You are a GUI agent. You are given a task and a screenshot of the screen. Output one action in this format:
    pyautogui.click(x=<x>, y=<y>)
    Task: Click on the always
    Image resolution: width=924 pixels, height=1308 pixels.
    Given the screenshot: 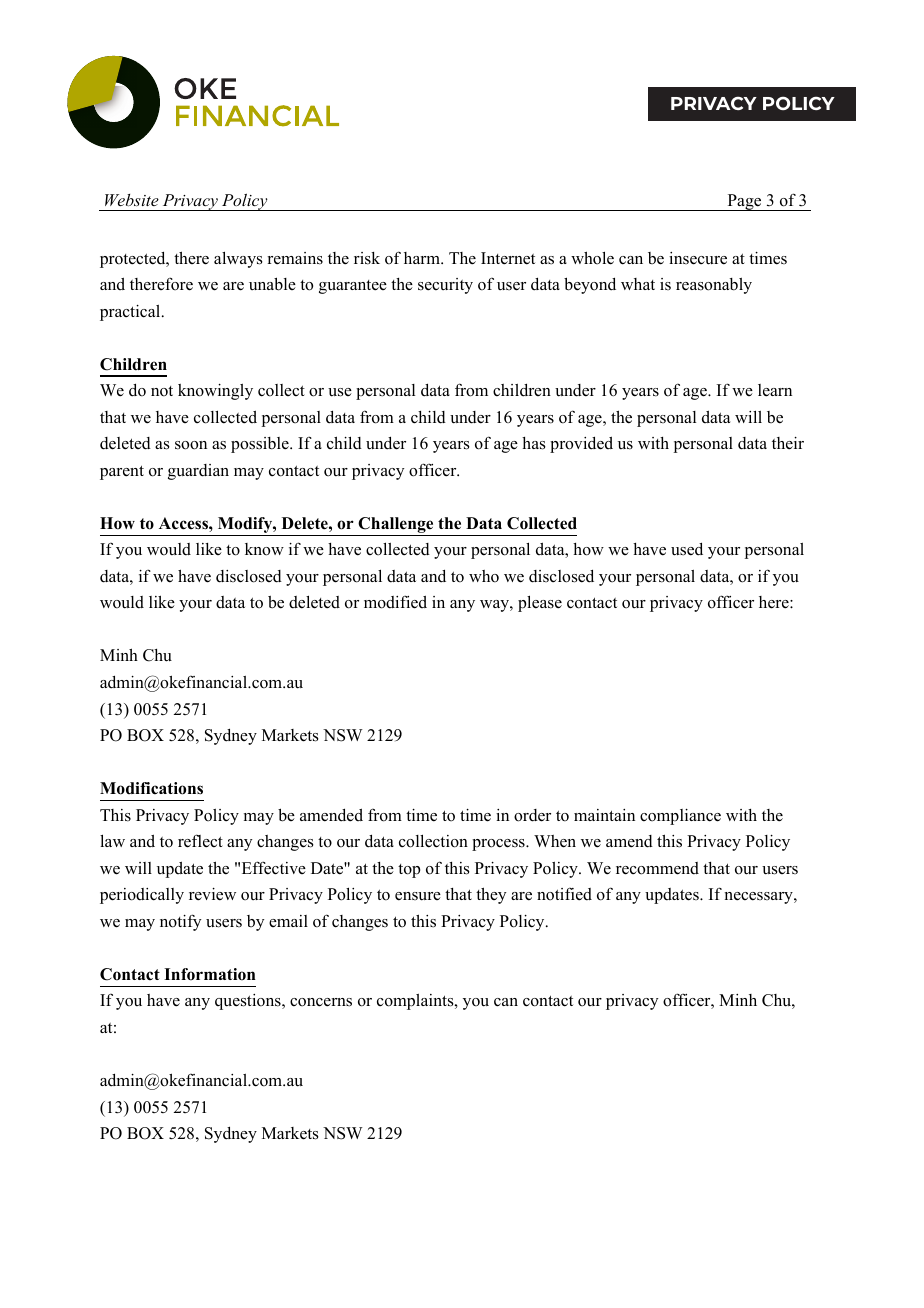 What is the action you would take?
    pyautogui.click(x=238, y=259)
